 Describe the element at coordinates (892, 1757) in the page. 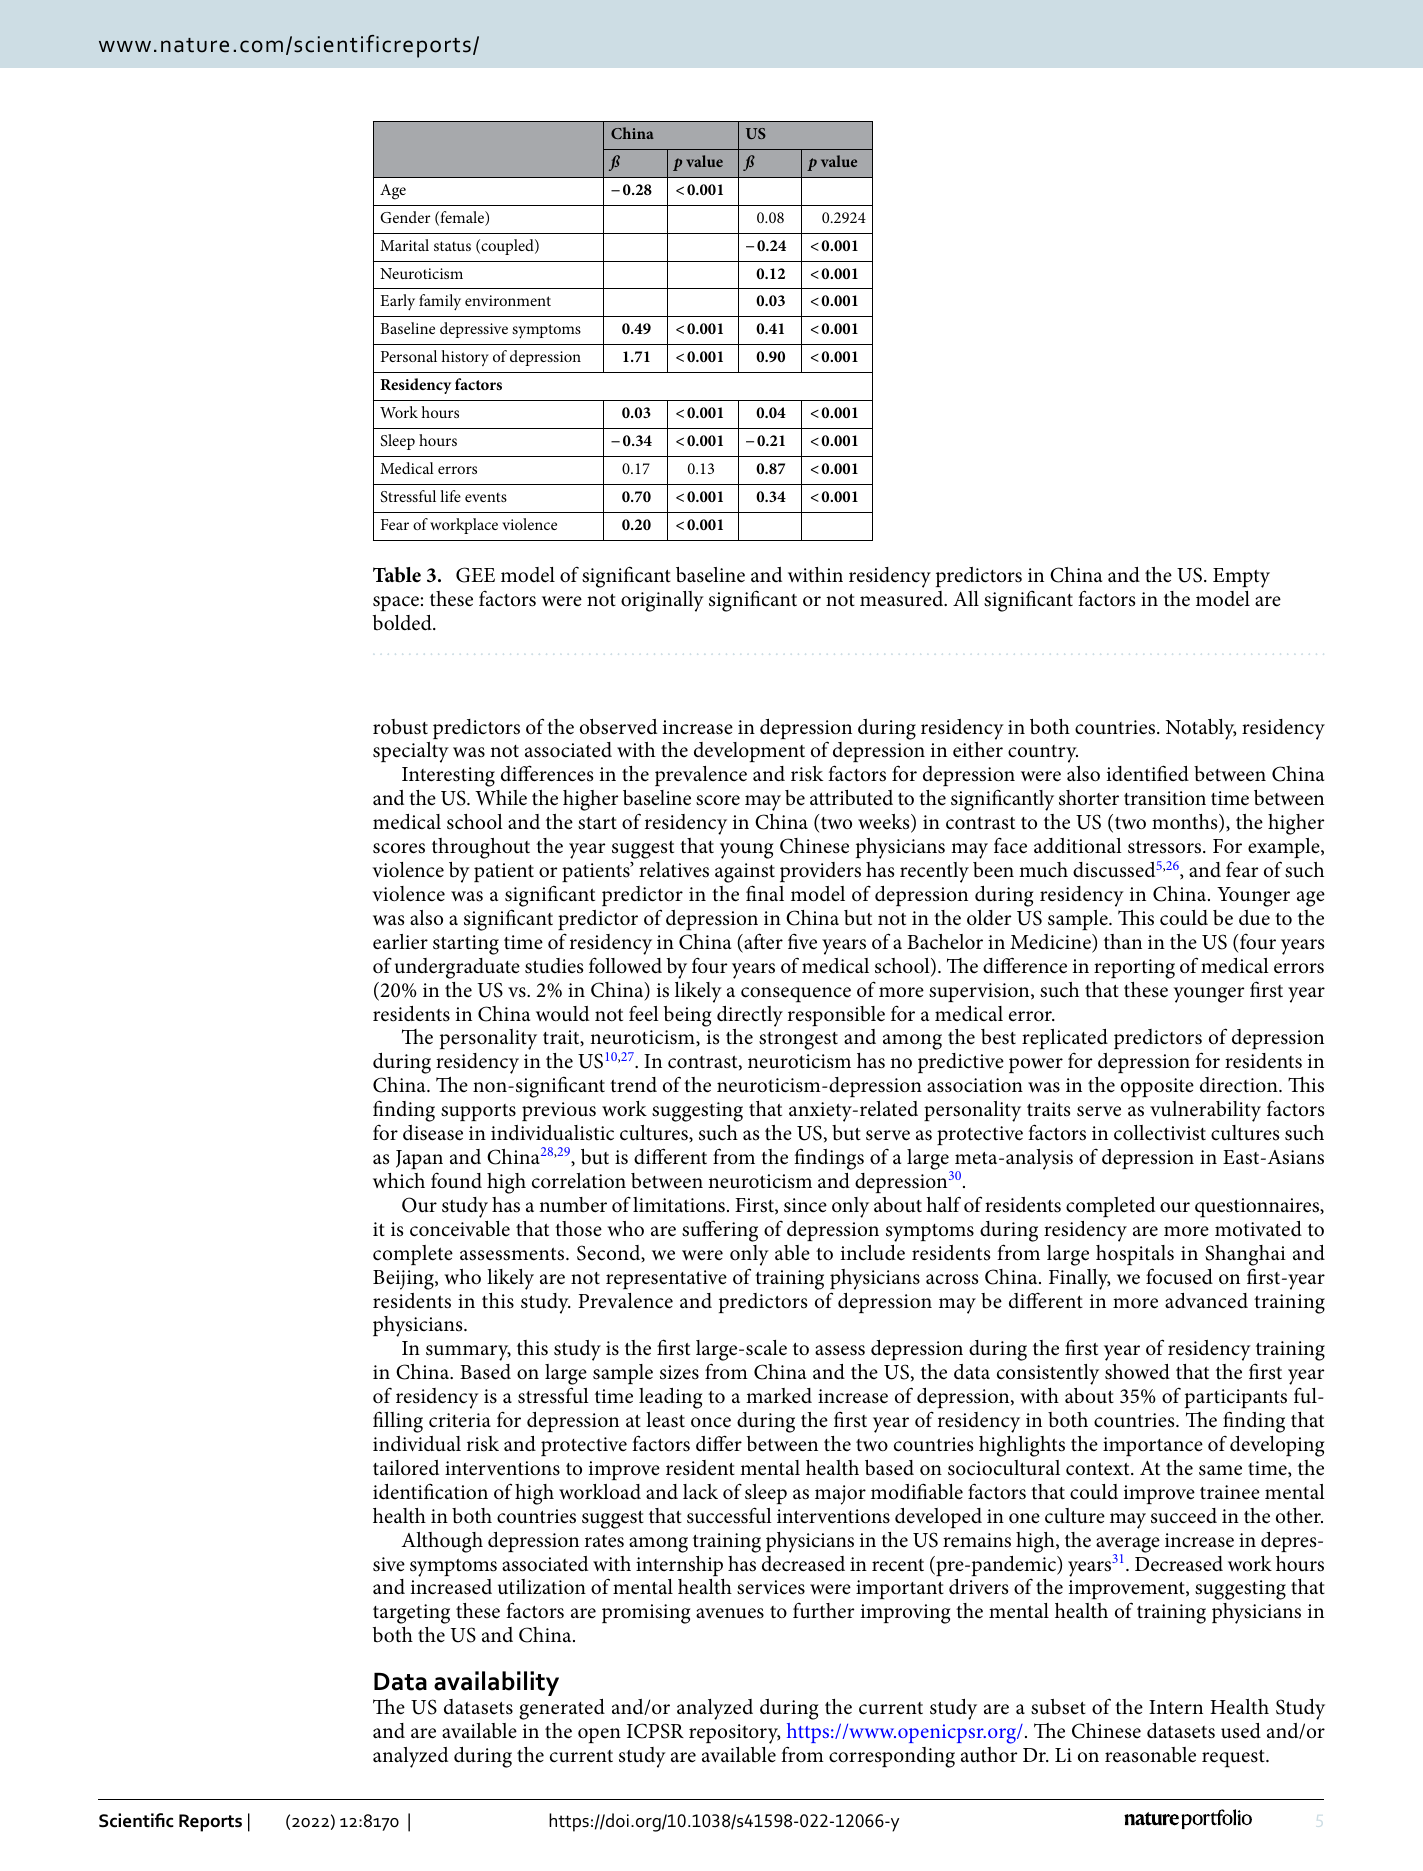

I see `corresponding` at that location.
